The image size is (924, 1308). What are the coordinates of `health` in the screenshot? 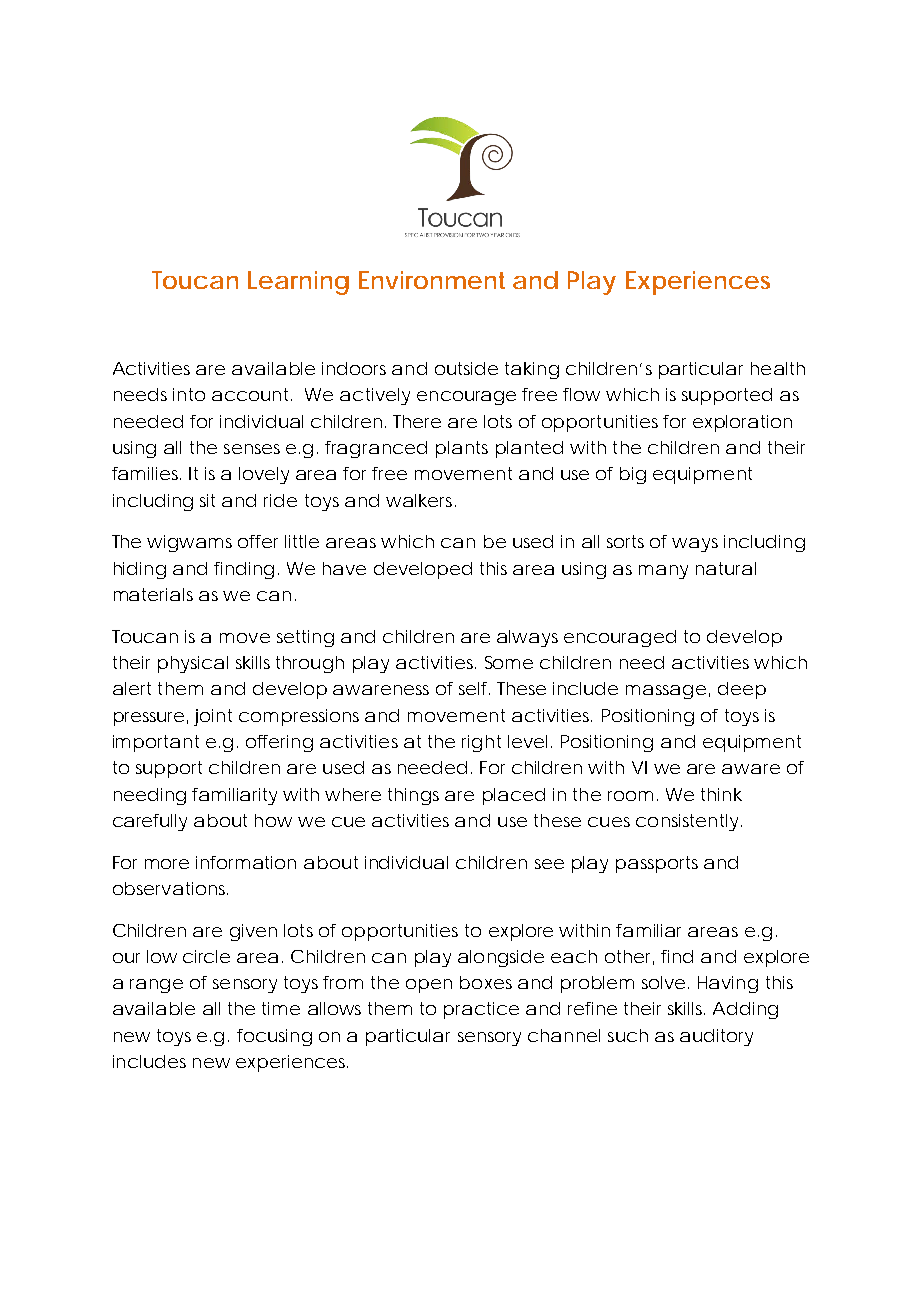 It's located at (778, 368).
